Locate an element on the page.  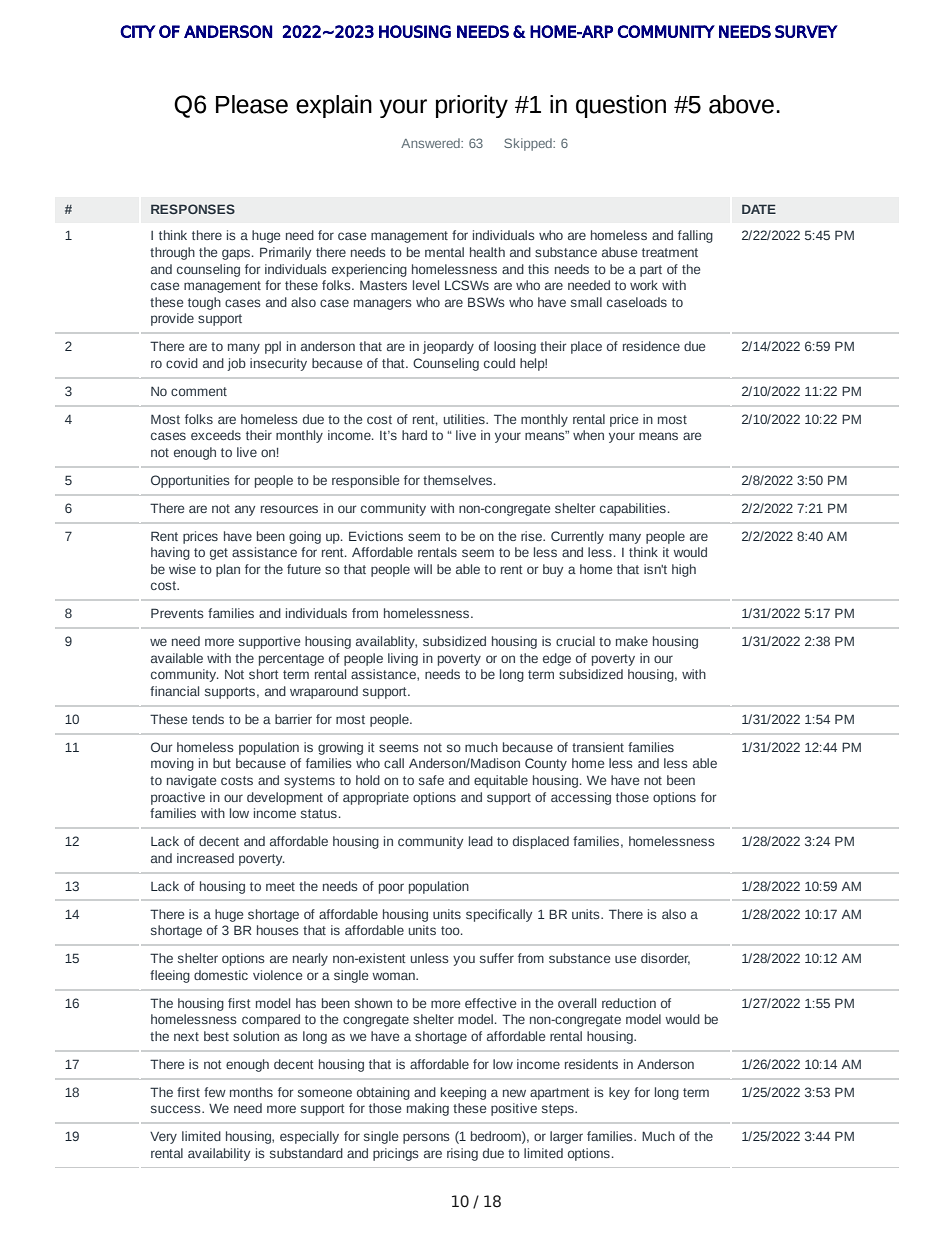
disorder is located at coordinates (665, 959).
